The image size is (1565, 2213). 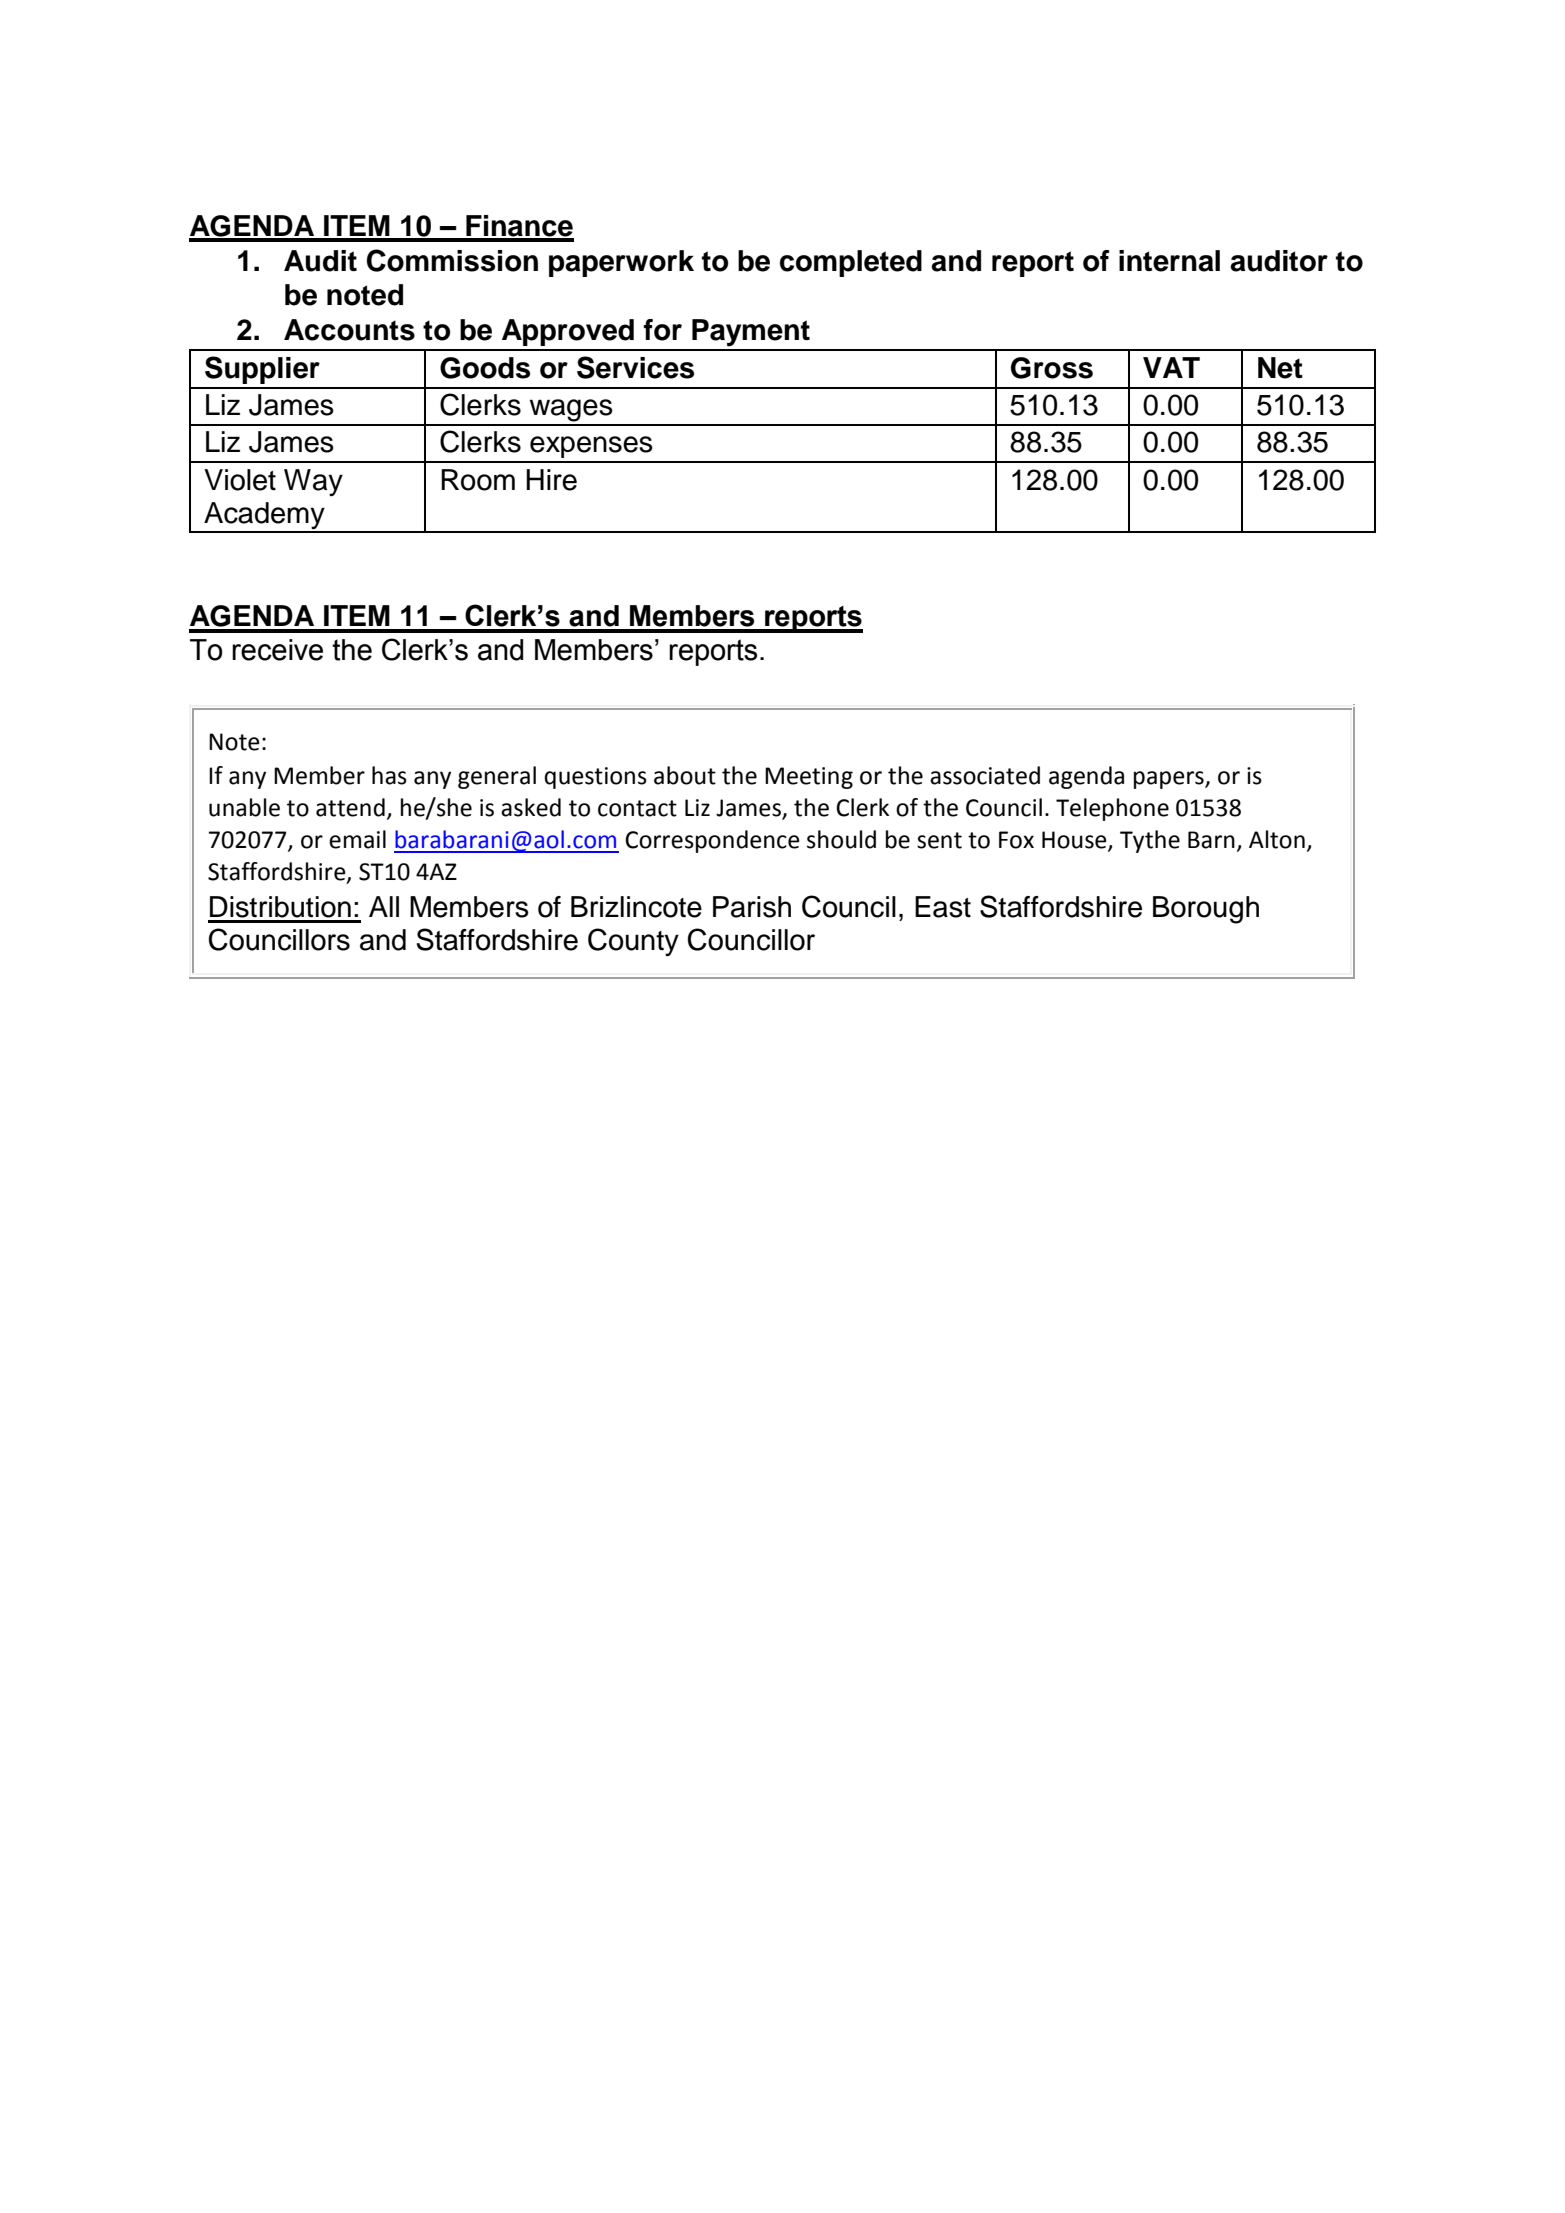 I want to click on Services, so click(x=635, y=367).
